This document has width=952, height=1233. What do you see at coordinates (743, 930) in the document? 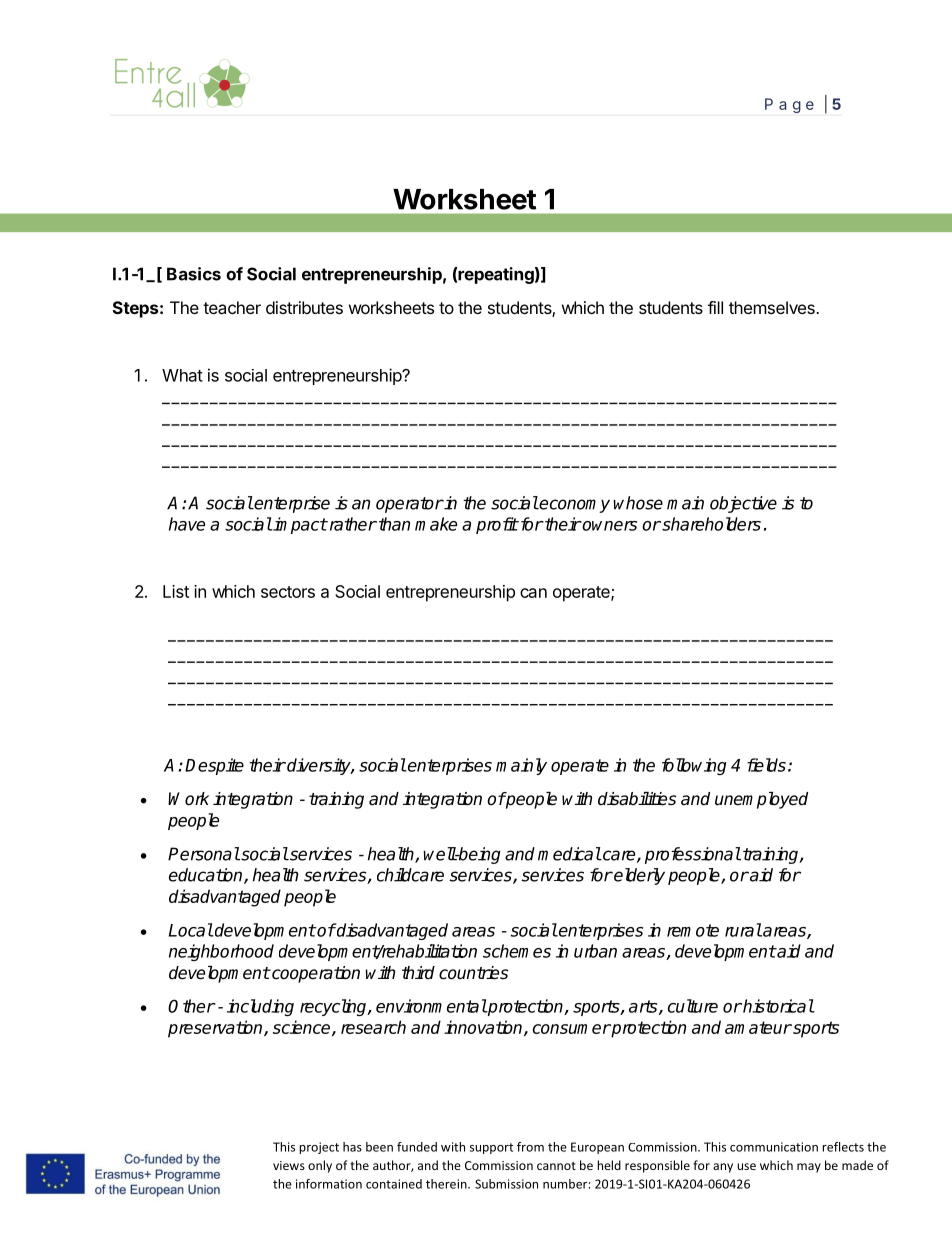
I see `rural` at bounding box center [743, 930].
